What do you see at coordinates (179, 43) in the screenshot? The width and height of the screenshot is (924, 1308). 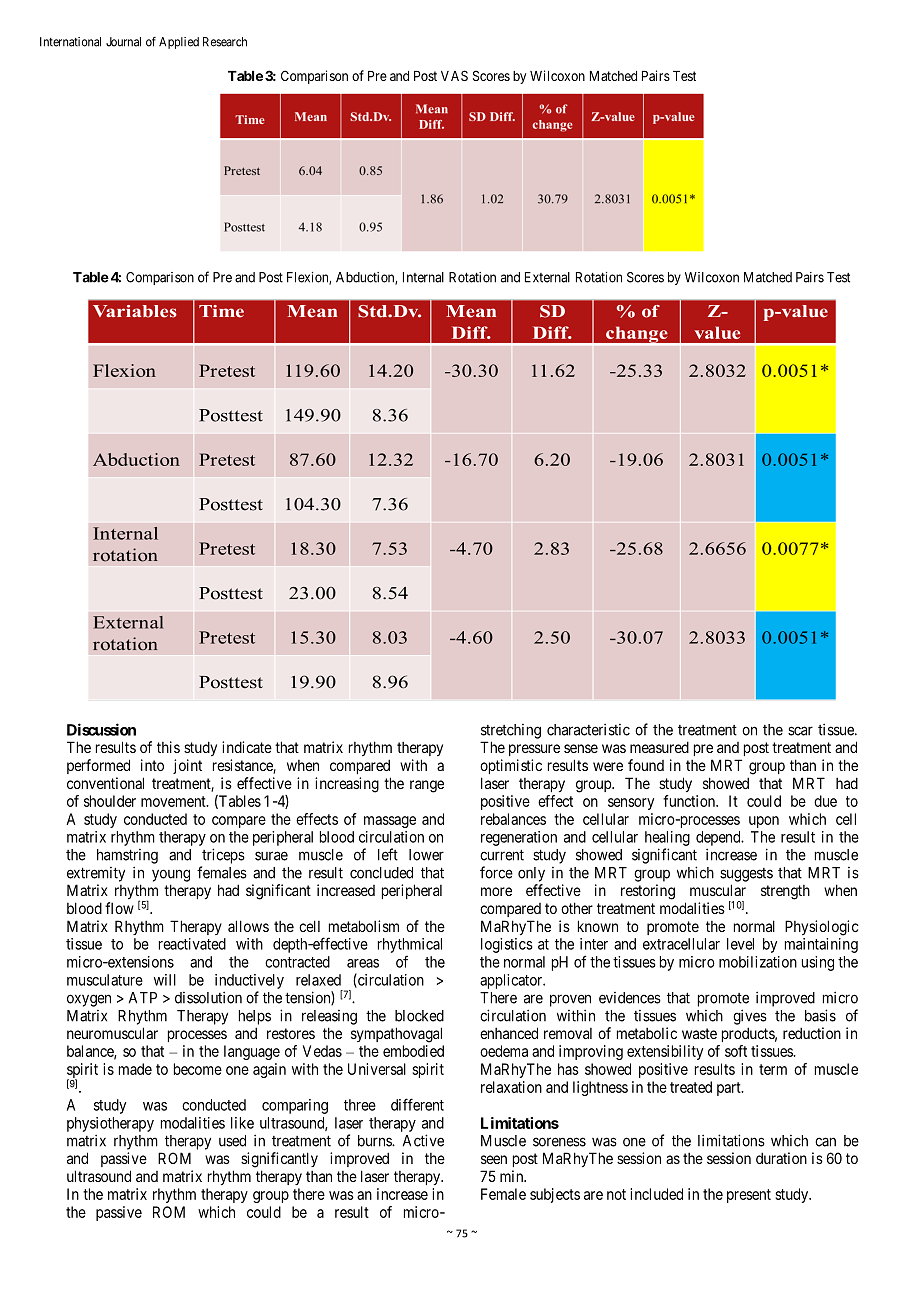 I see `Applied` at bounding box center [179, 43].
